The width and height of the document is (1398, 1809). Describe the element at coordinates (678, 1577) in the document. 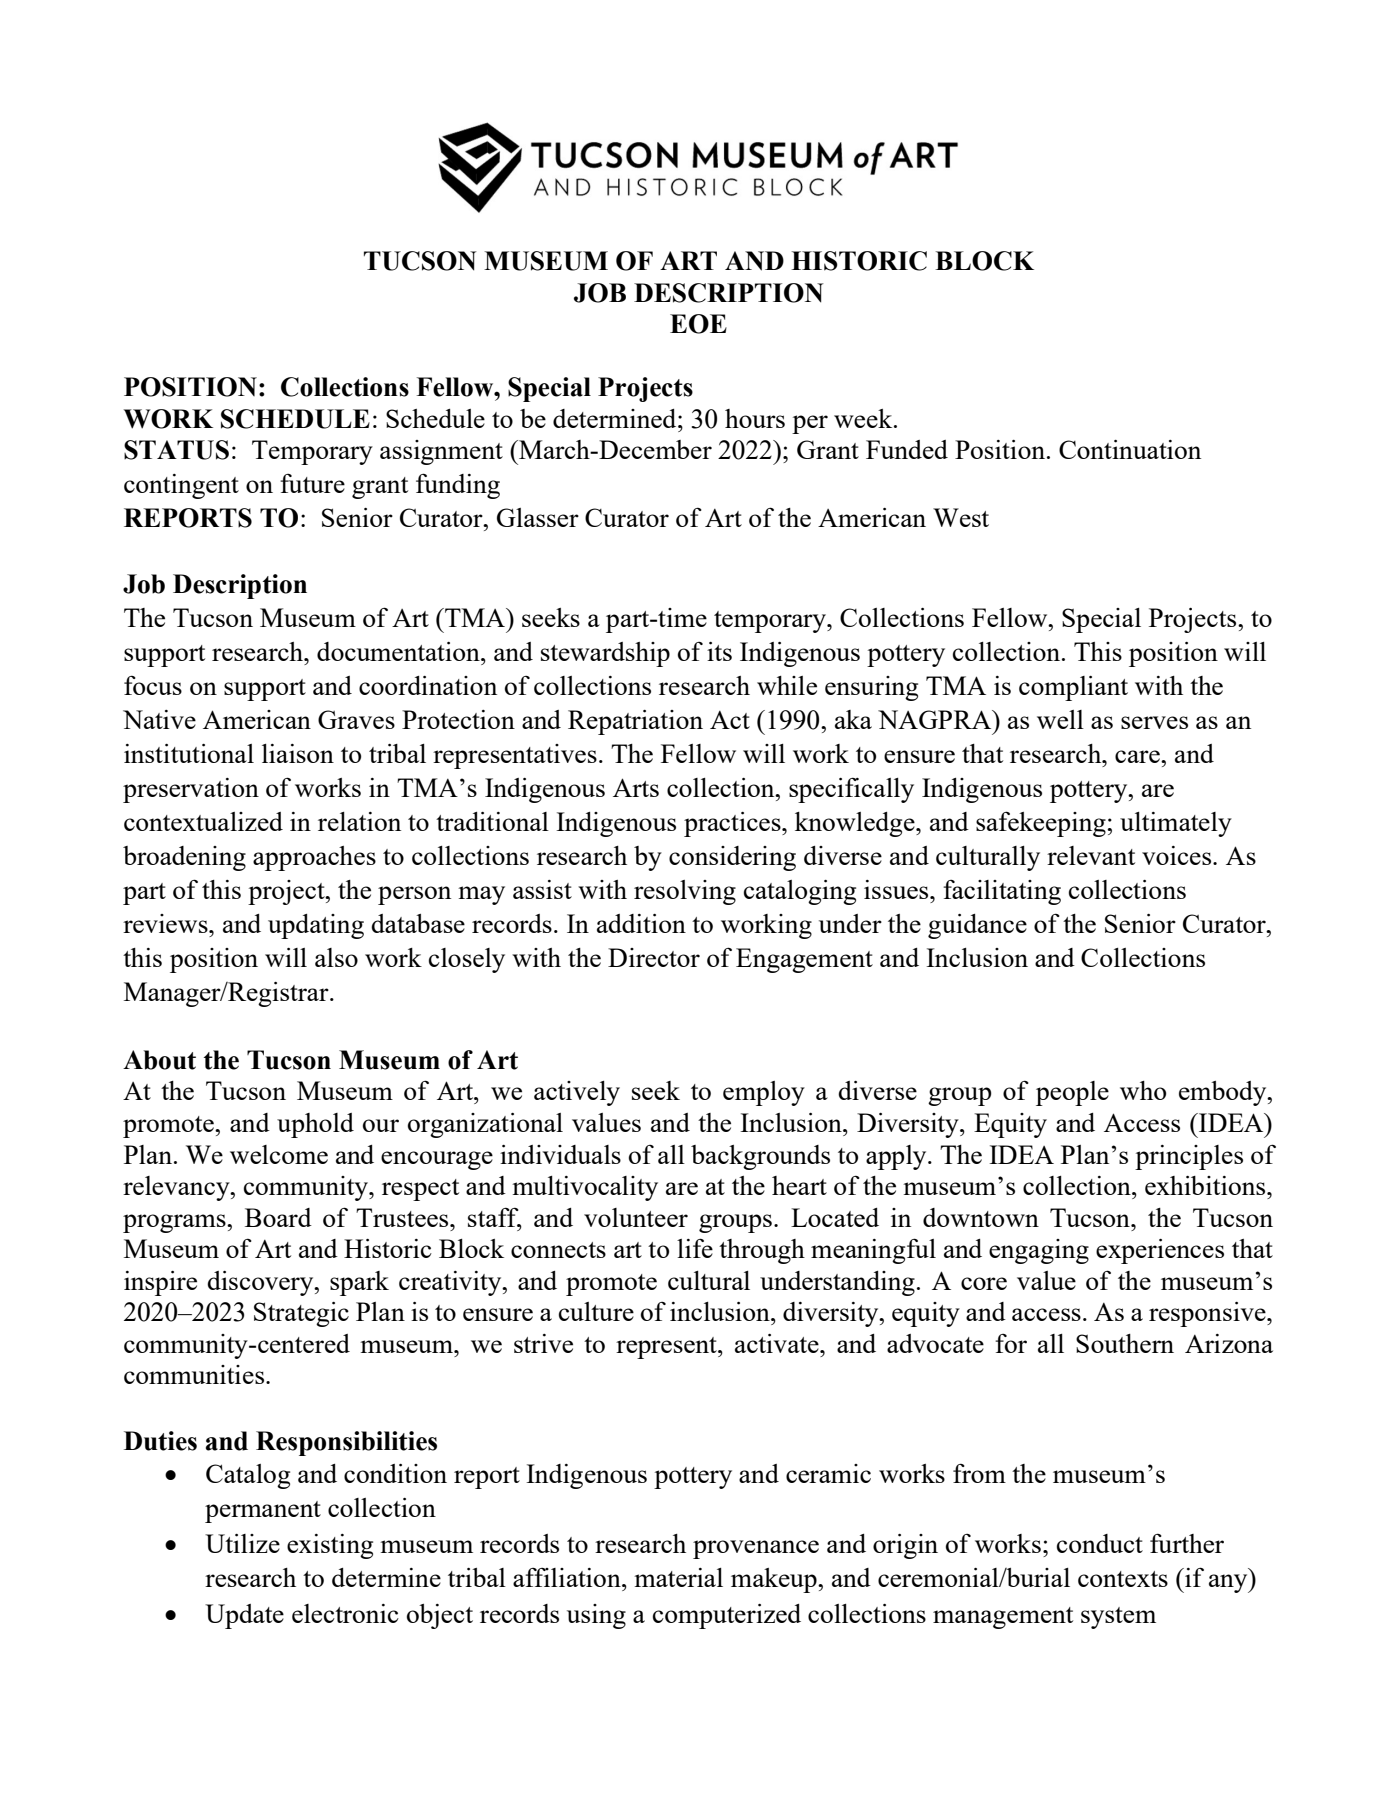

I see `material` at that location.
